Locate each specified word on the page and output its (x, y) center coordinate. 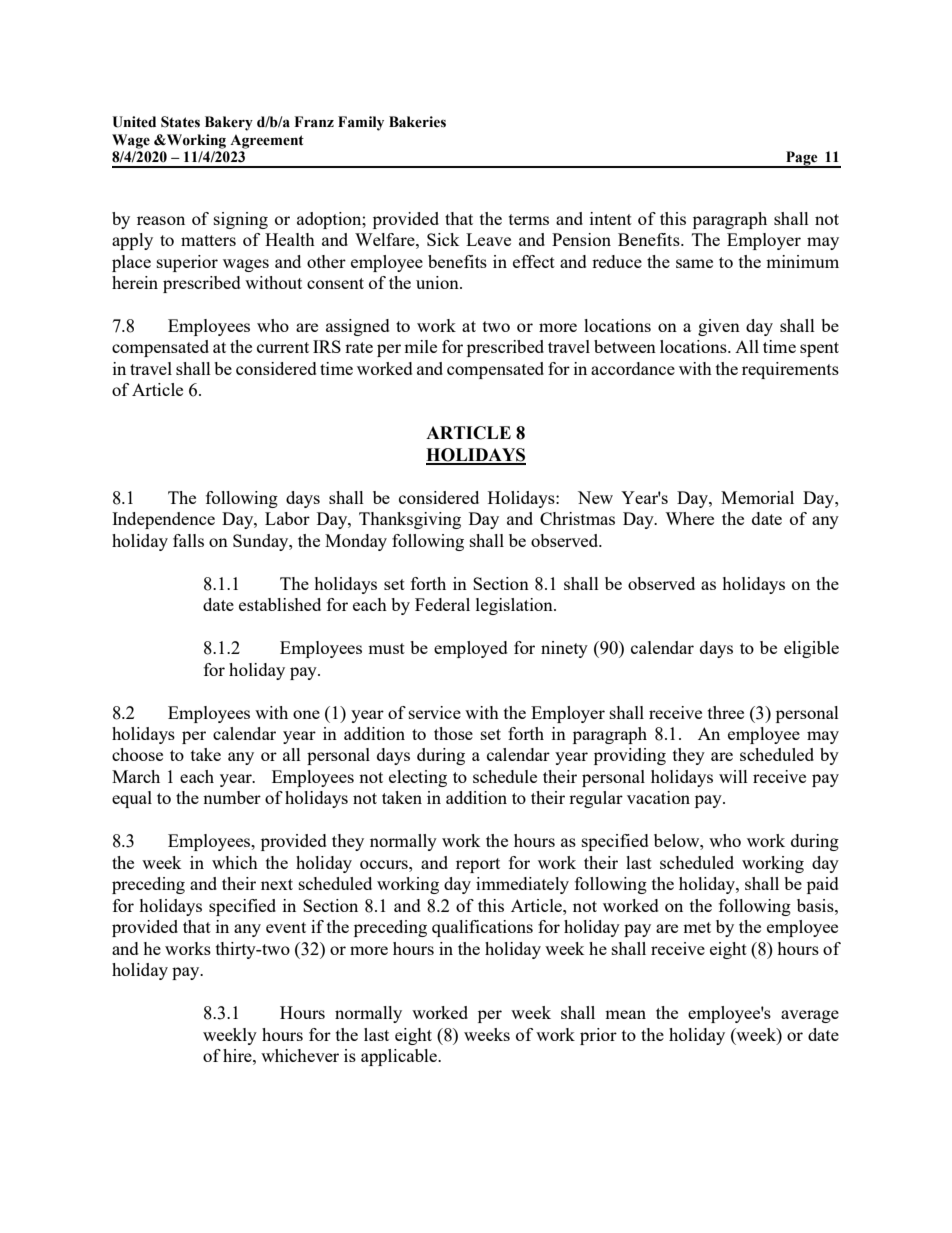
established (280, 604)
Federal (442, 604)
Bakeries (417, 122)
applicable (400, 1057)
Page (802, 159)
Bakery (229, 123)
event (286, 927)
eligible (811, 649)
